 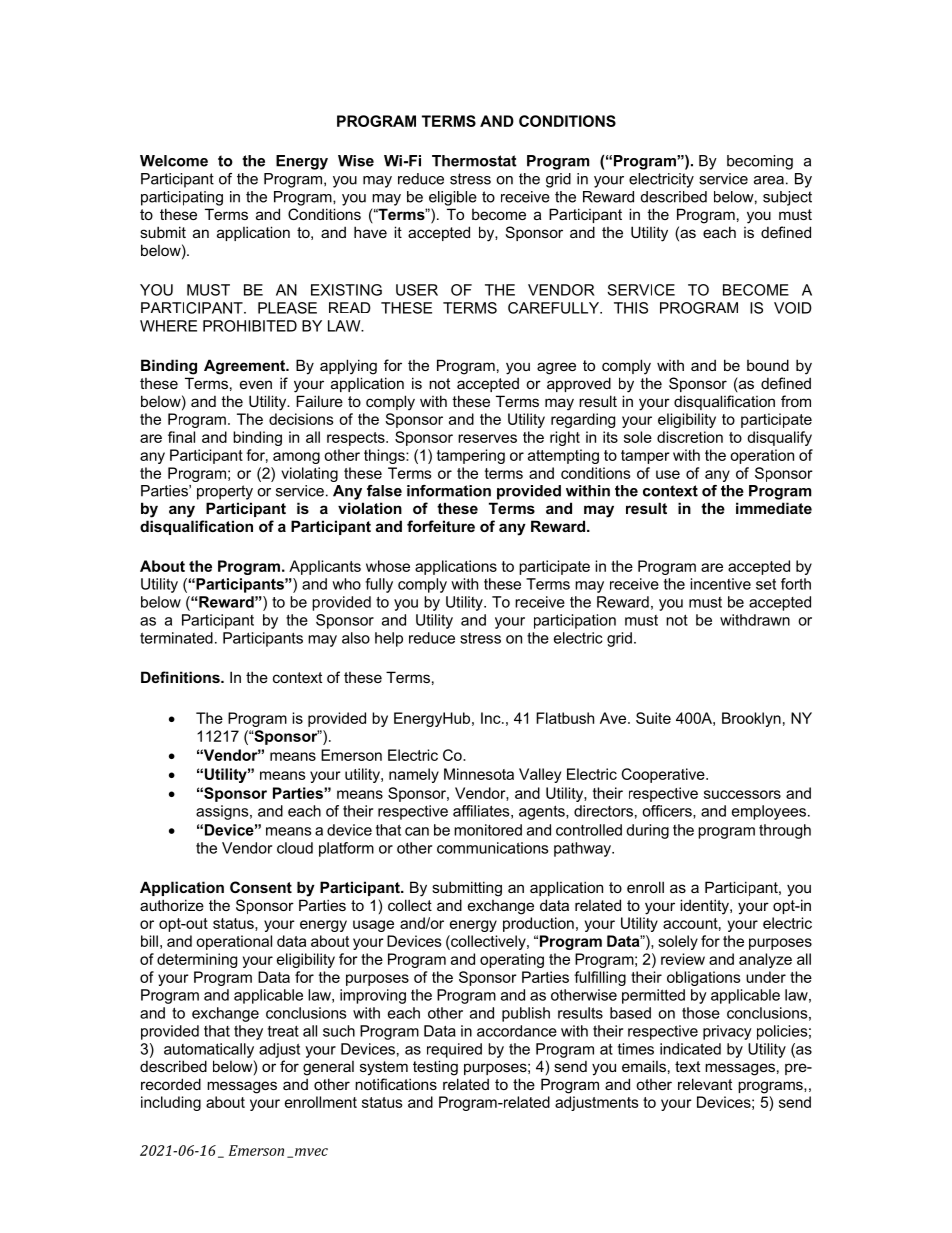 I want to click on incentive, so click(x=720, y=584).
